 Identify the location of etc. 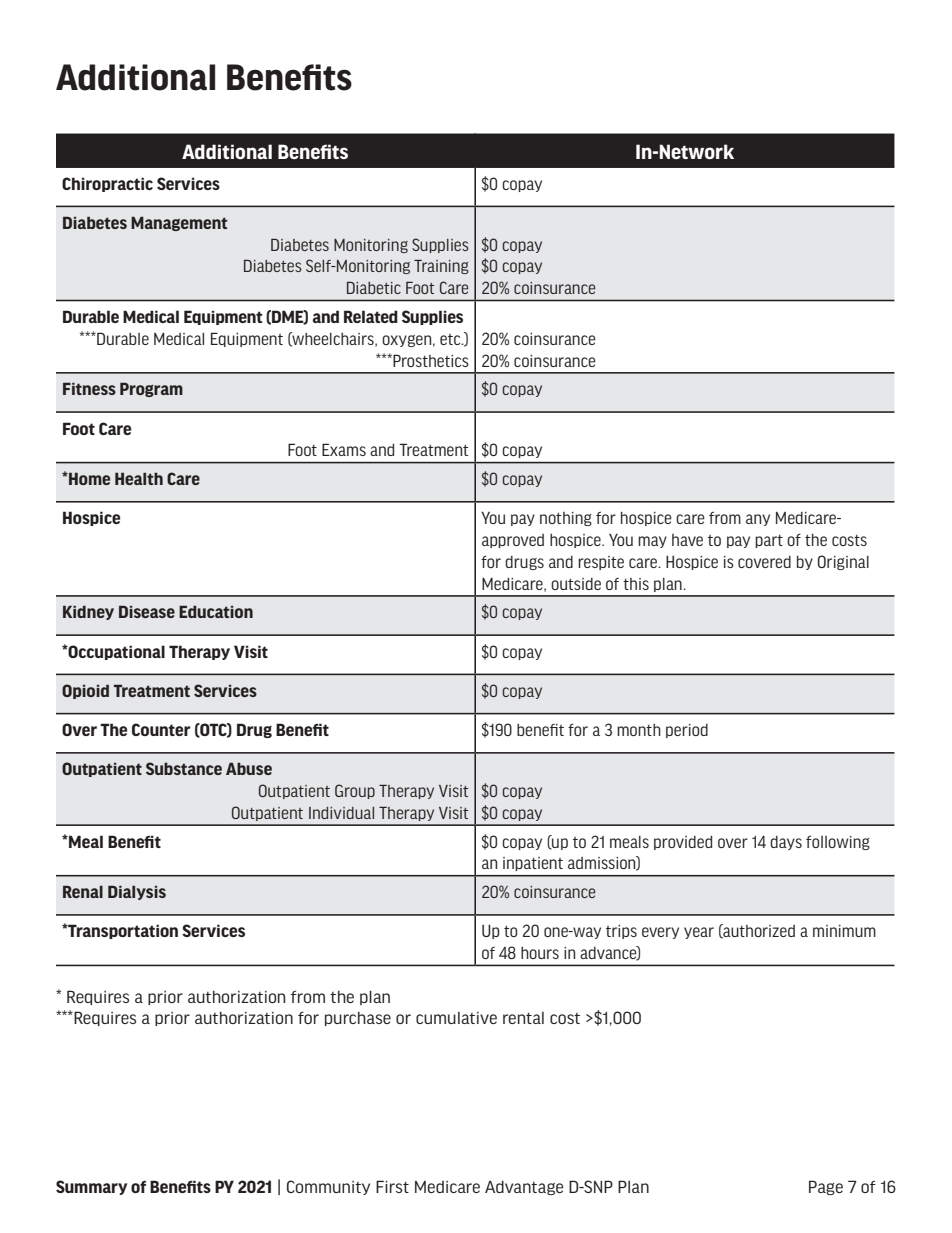
(451, 339).
